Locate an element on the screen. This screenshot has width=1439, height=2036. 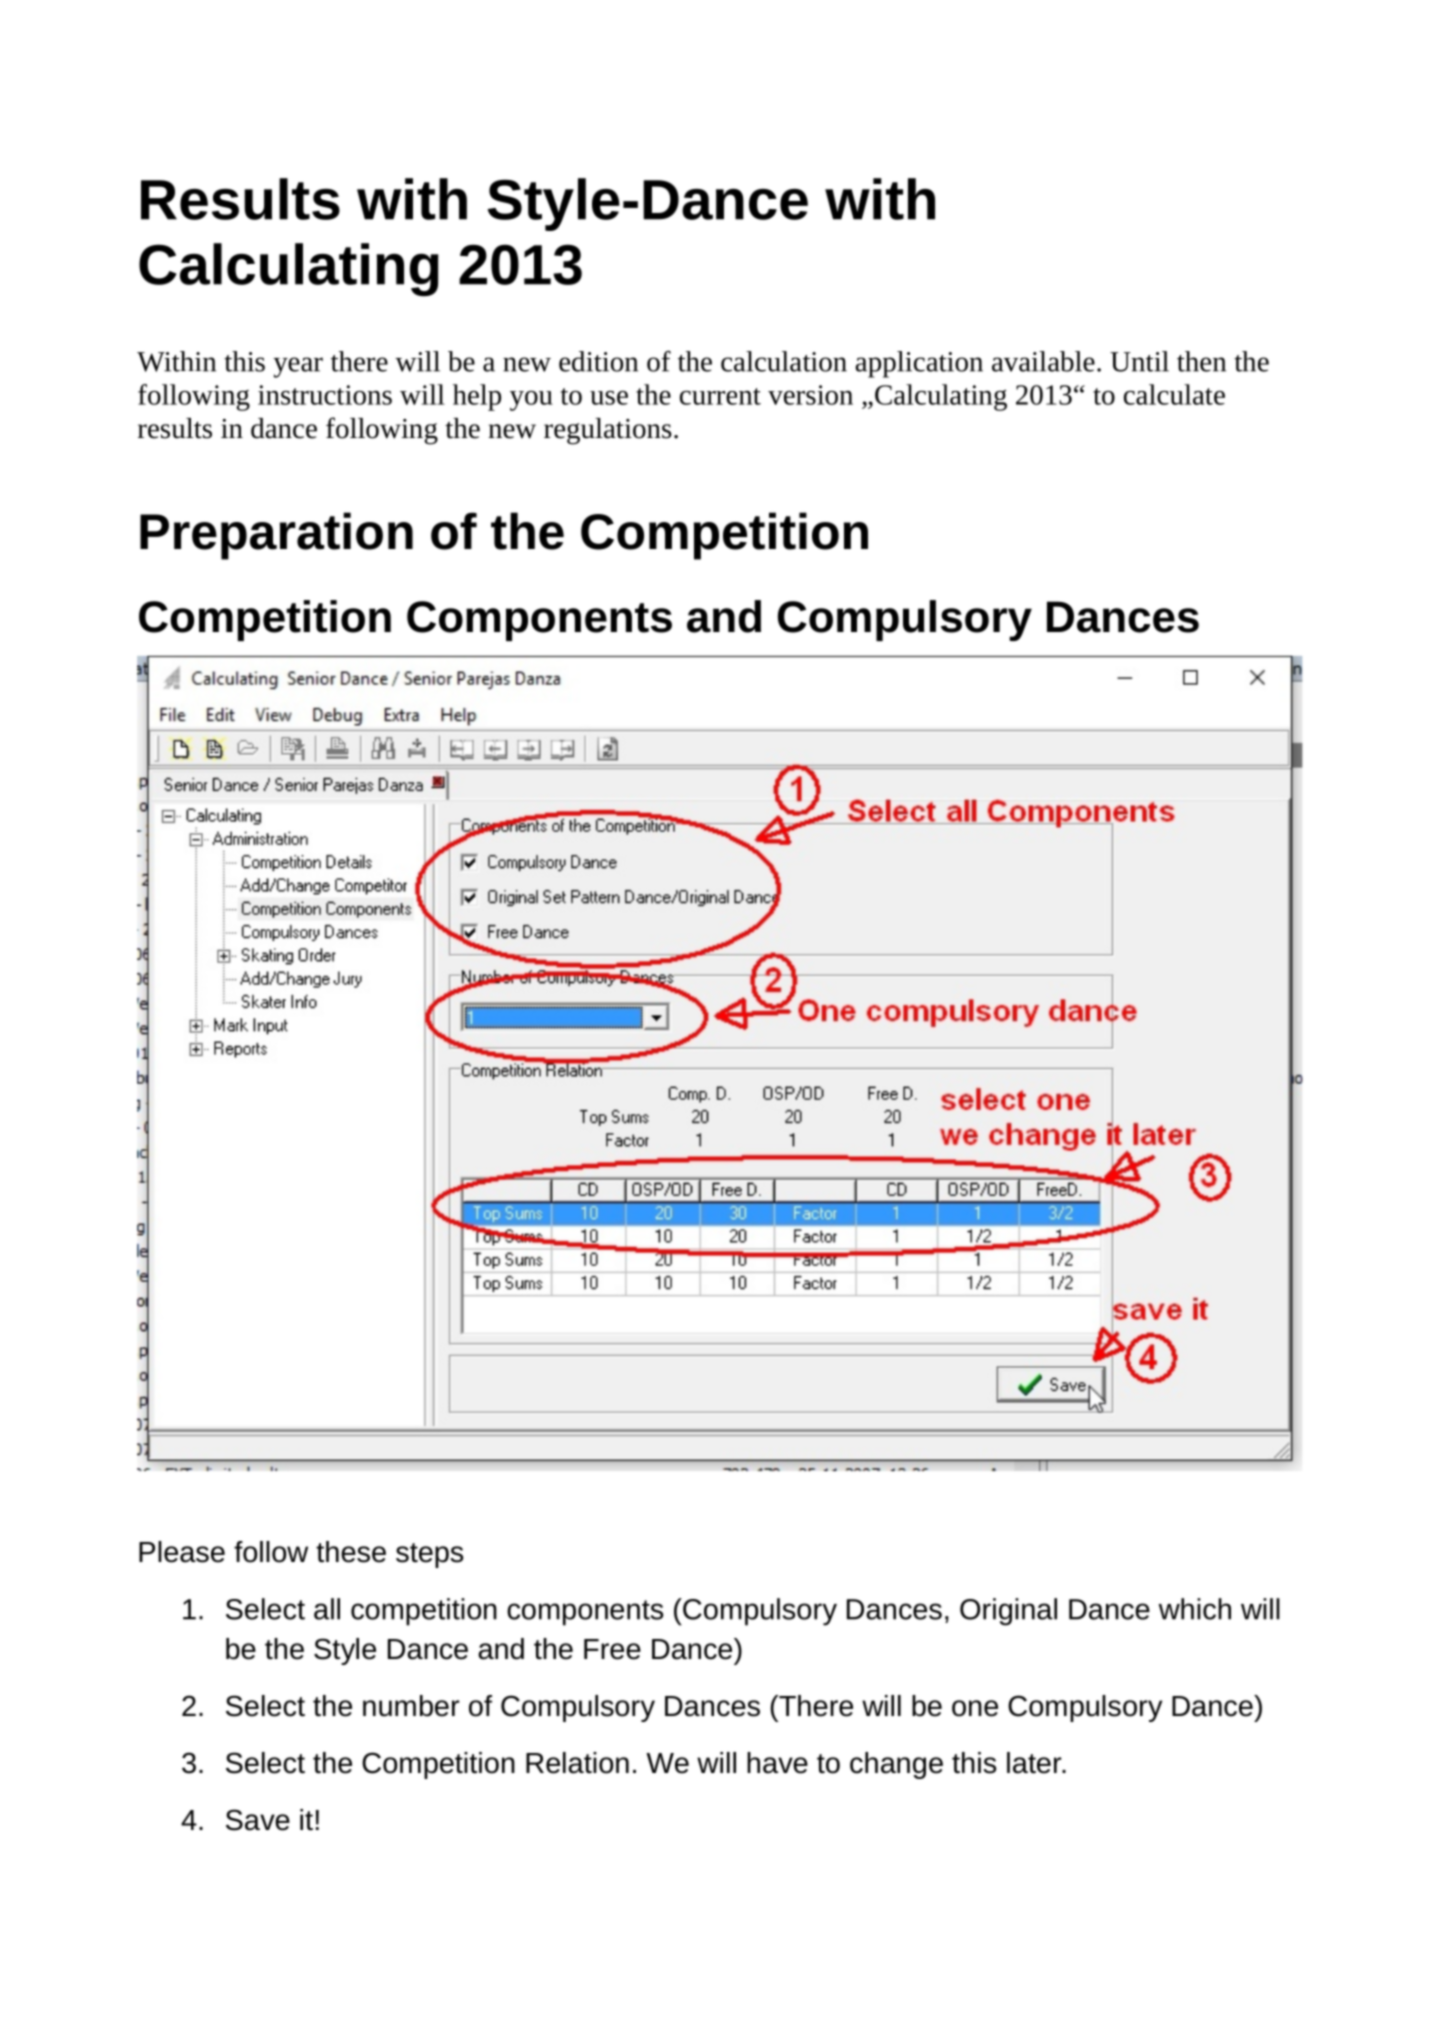
steps is located at coordinates (429, 1555).
